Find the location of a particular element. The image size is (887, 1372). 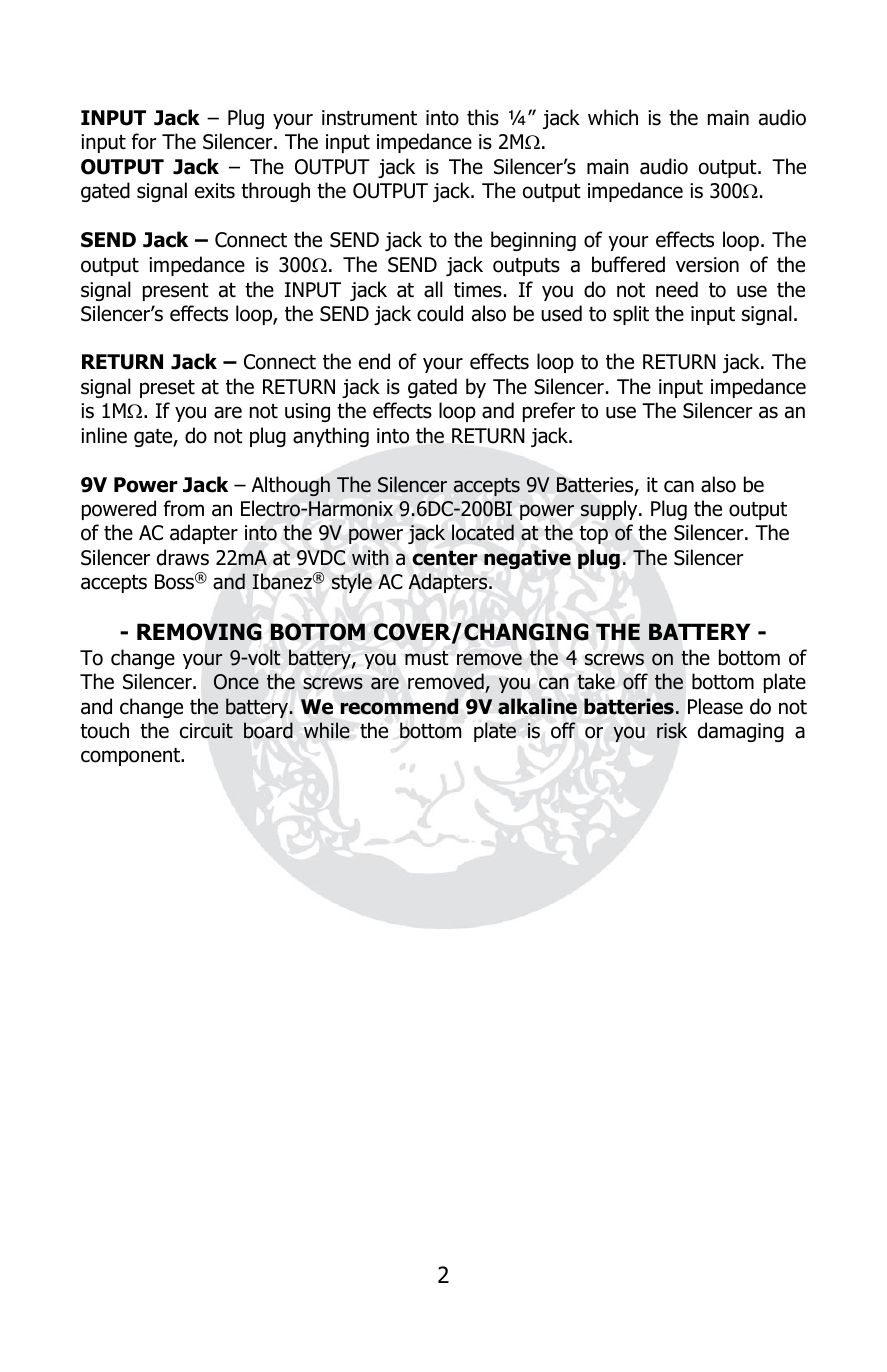

need is located at coordinates (677, 289).
